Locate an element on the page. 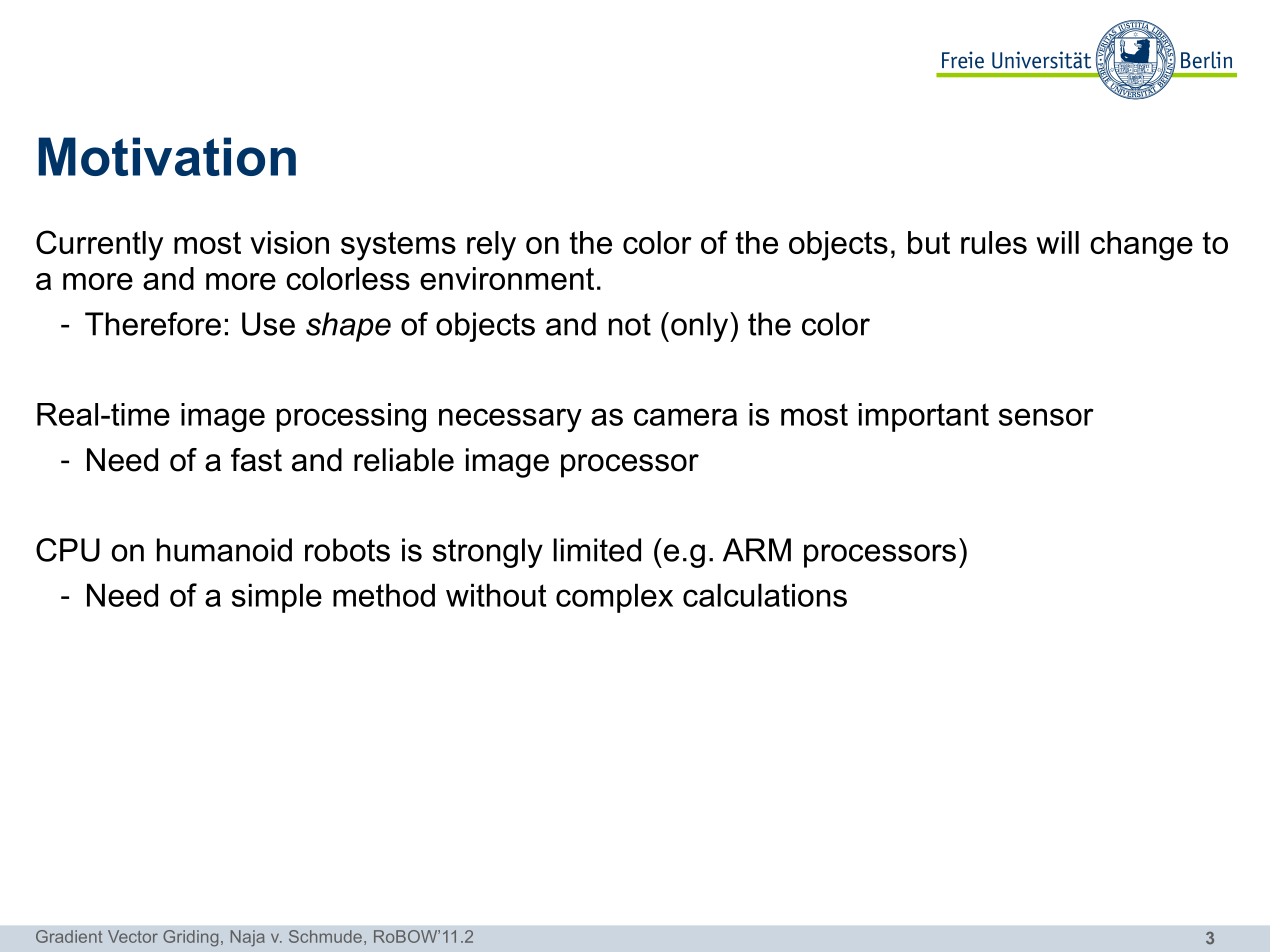 This document has width=1270, height=952. ARM is located at coordinates (757, 550).
